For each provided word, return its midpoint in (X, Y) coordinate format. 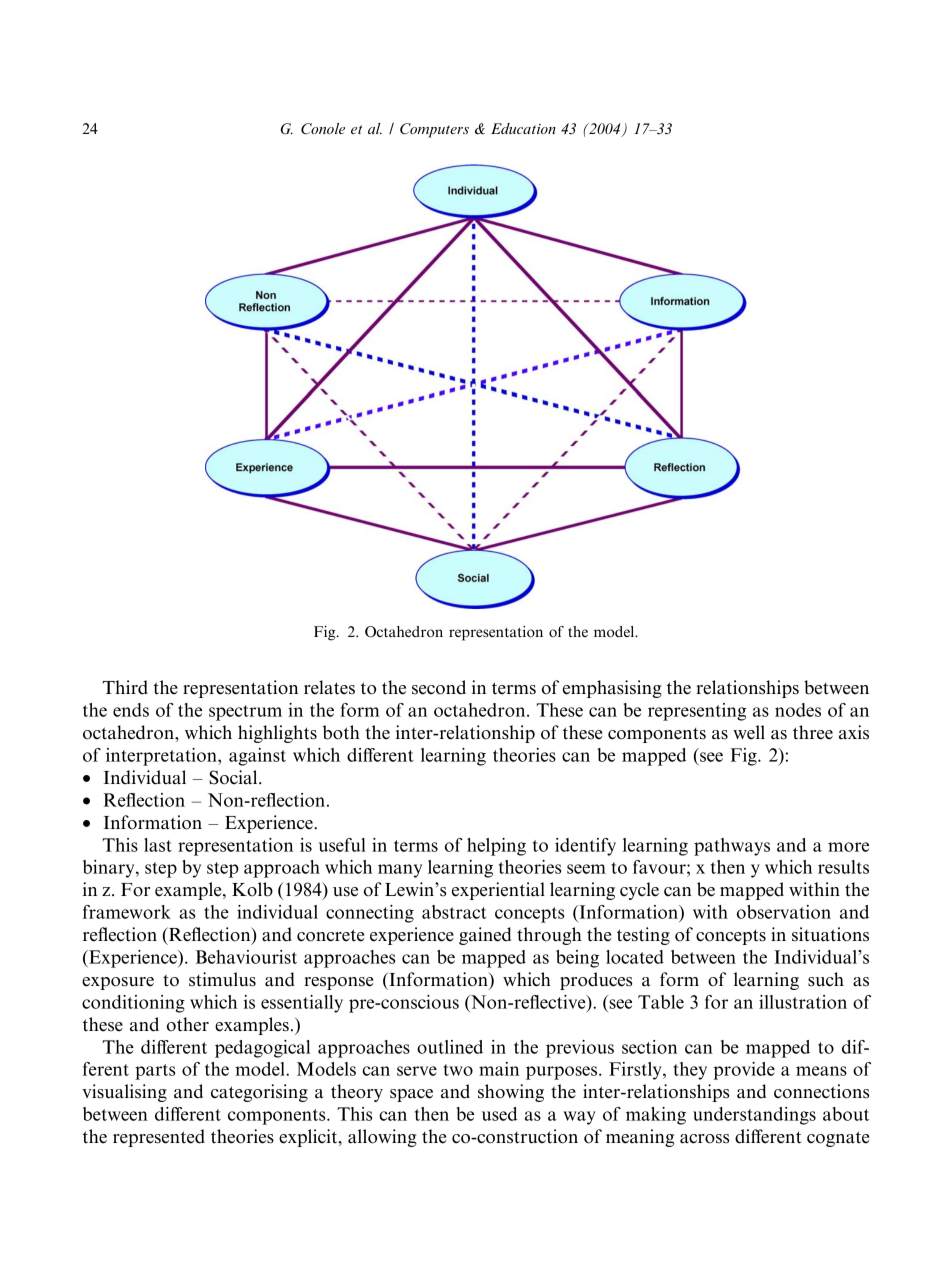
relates (329, 687)
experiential (498, 891)
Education (523, 128)
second (439, 687)
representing (697, 712)
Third (125, 687)
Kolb (252, 889)
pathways (732, 847)
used (499, 1114)
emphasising (612, 689)
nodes (798, 710)
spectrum (245, 713)
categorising (259, 1093)
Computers (434, 130)
